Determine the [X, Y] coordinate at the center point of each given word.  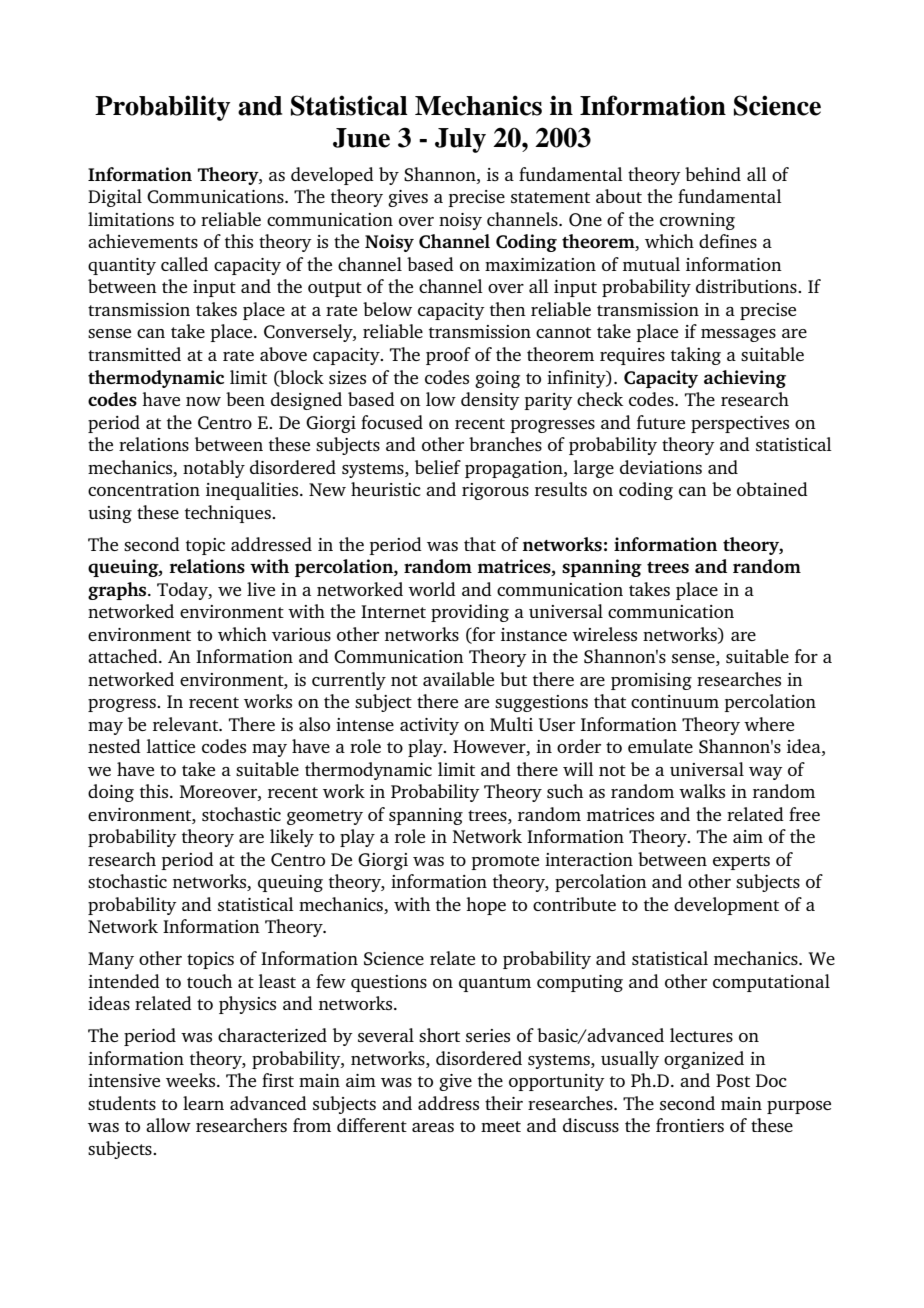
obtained [772, 489]
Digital [115, 198]
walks [702, 791]
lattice [171, 746]
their [504, 1103]
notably [214, 469]
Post [733, 1080]
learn [203, 1103]
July [460, 140]
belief [438, 467]
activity [429, 726]
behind [713, 174]
